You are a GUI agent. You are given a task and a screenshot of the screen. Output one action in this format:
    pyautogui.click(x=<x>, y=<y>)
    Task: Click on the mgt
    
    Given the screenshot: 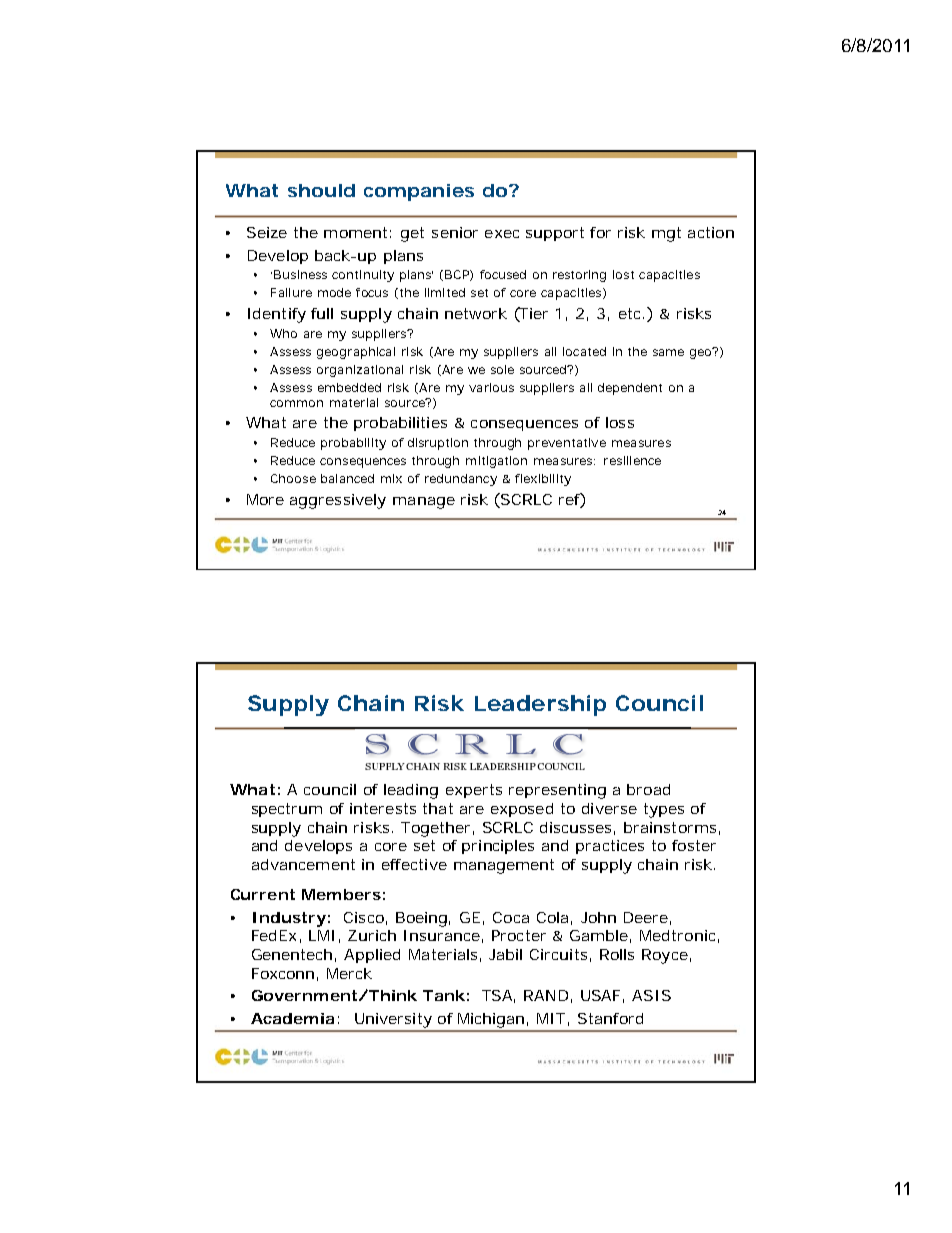 What is the action you would take?
    pyautogui.click(x=666, y=234)
